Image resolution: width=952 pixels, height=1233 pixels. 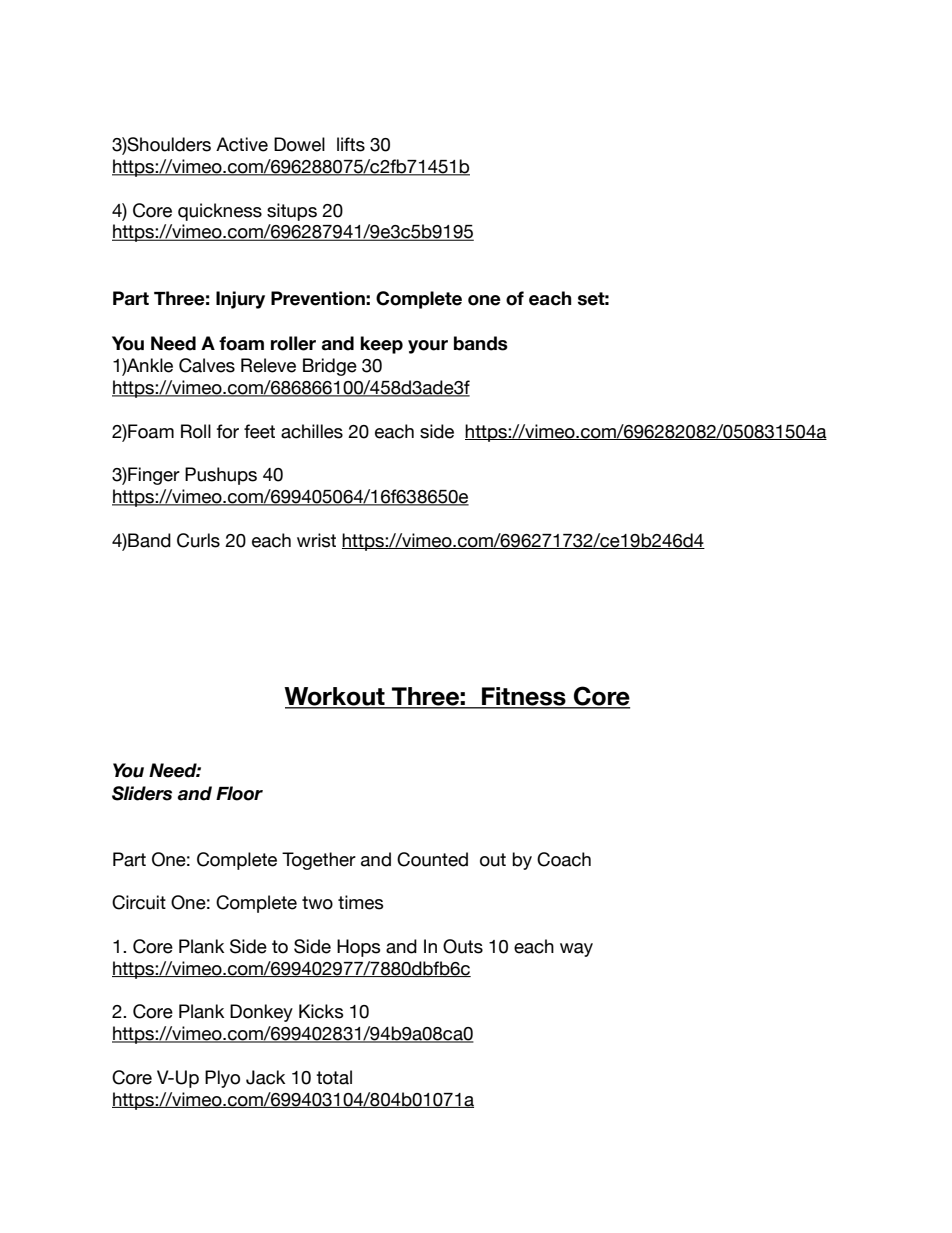 I want to click on Together, so click(x=319, y=861).
